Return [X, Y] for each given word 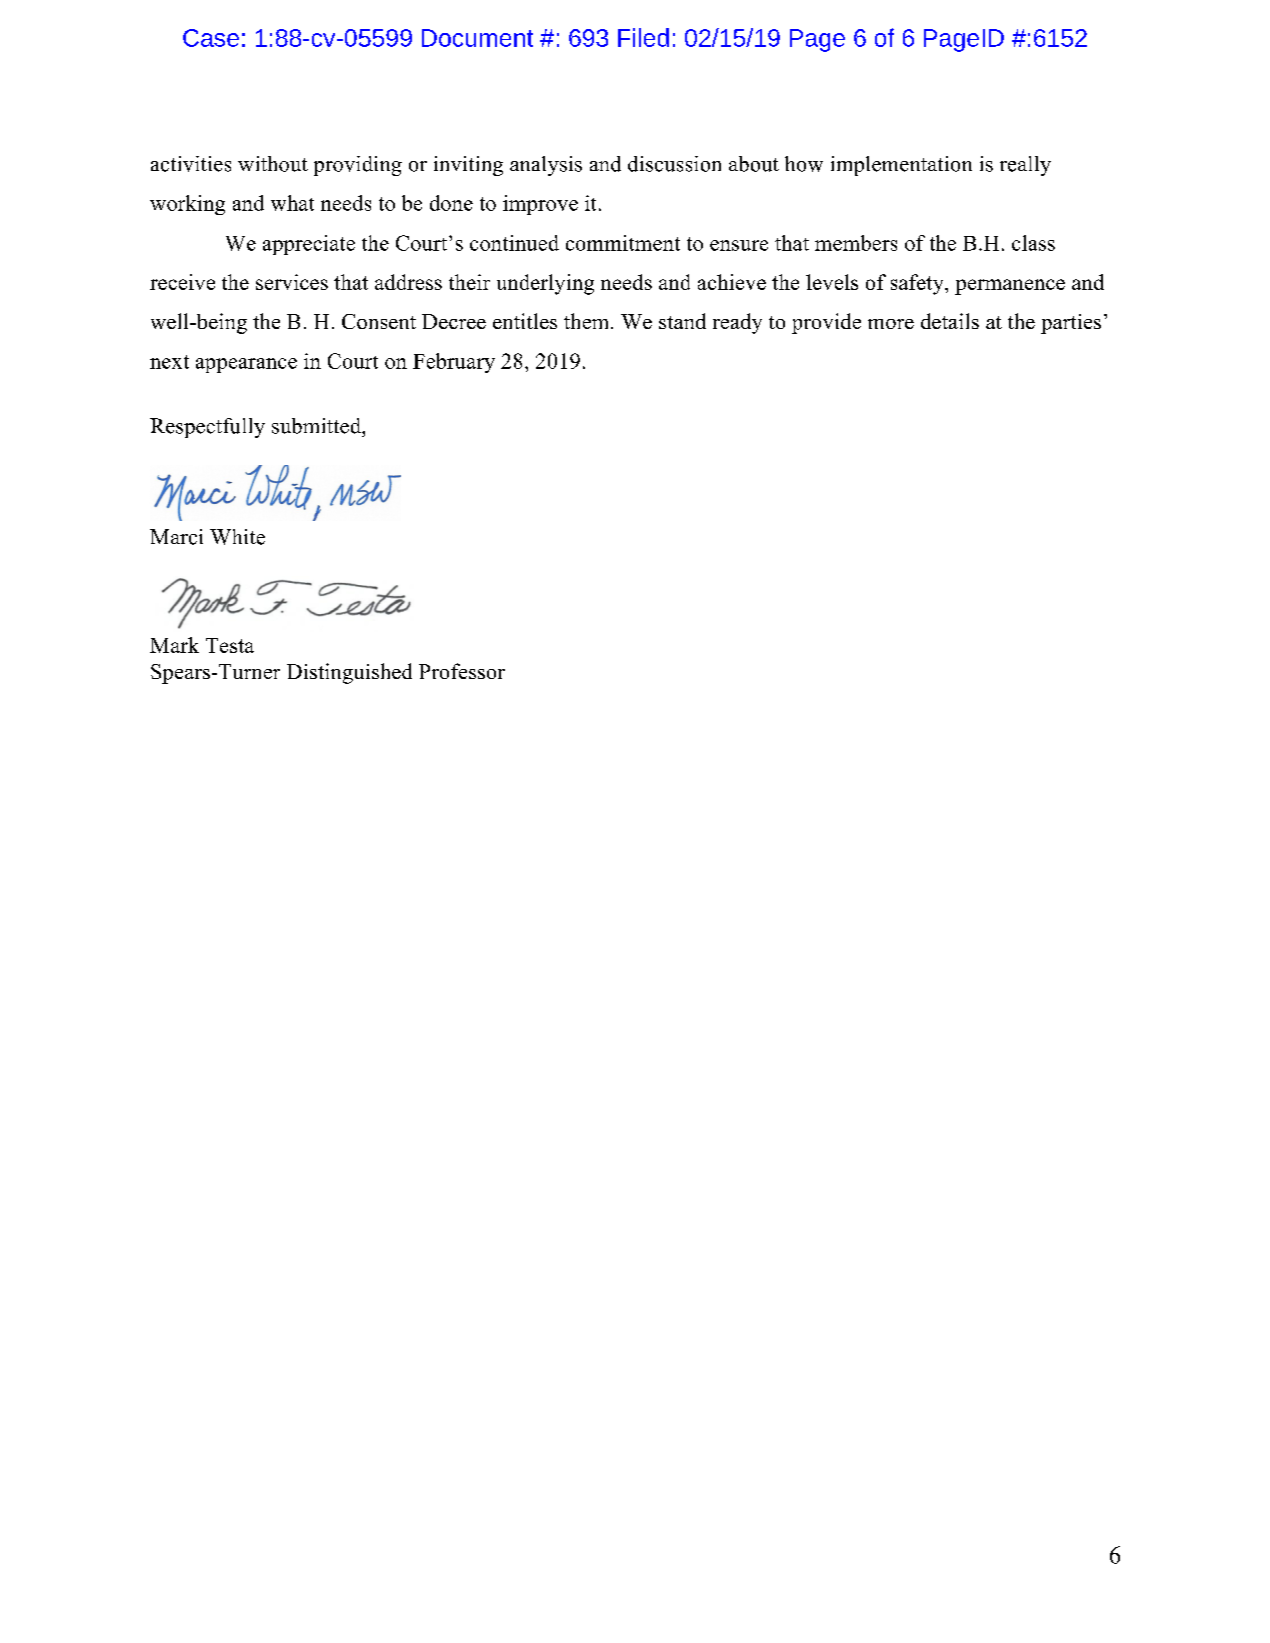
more [891, 324]
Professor [462, 671]
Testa [230, 645]
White [237, 537]
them [588, 321]
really [1025, 166]
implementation [901, 166]
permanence [1010, 287]
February [454, 363]
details [950, 321]
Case [211, 38]
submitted [317, 426]
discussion [674, 164]
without [273, 164]
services [292, 282]
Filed [643, 37]
